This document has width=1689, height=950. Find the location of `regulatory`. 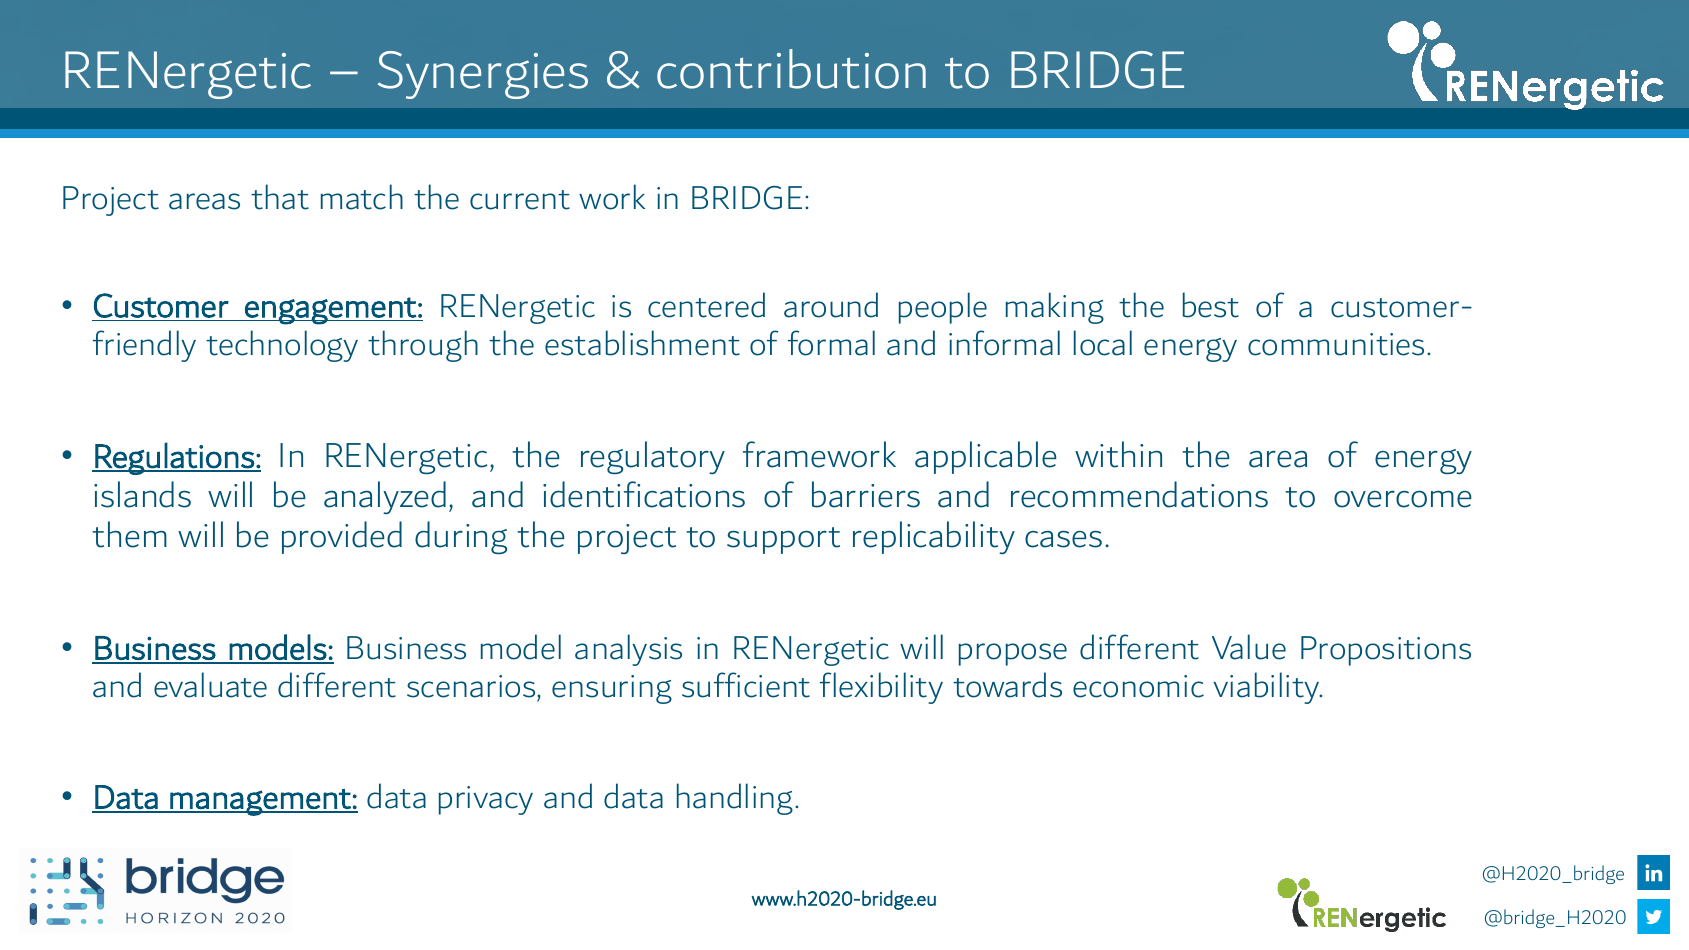

regulatory is located at coordinates (653, 457).
